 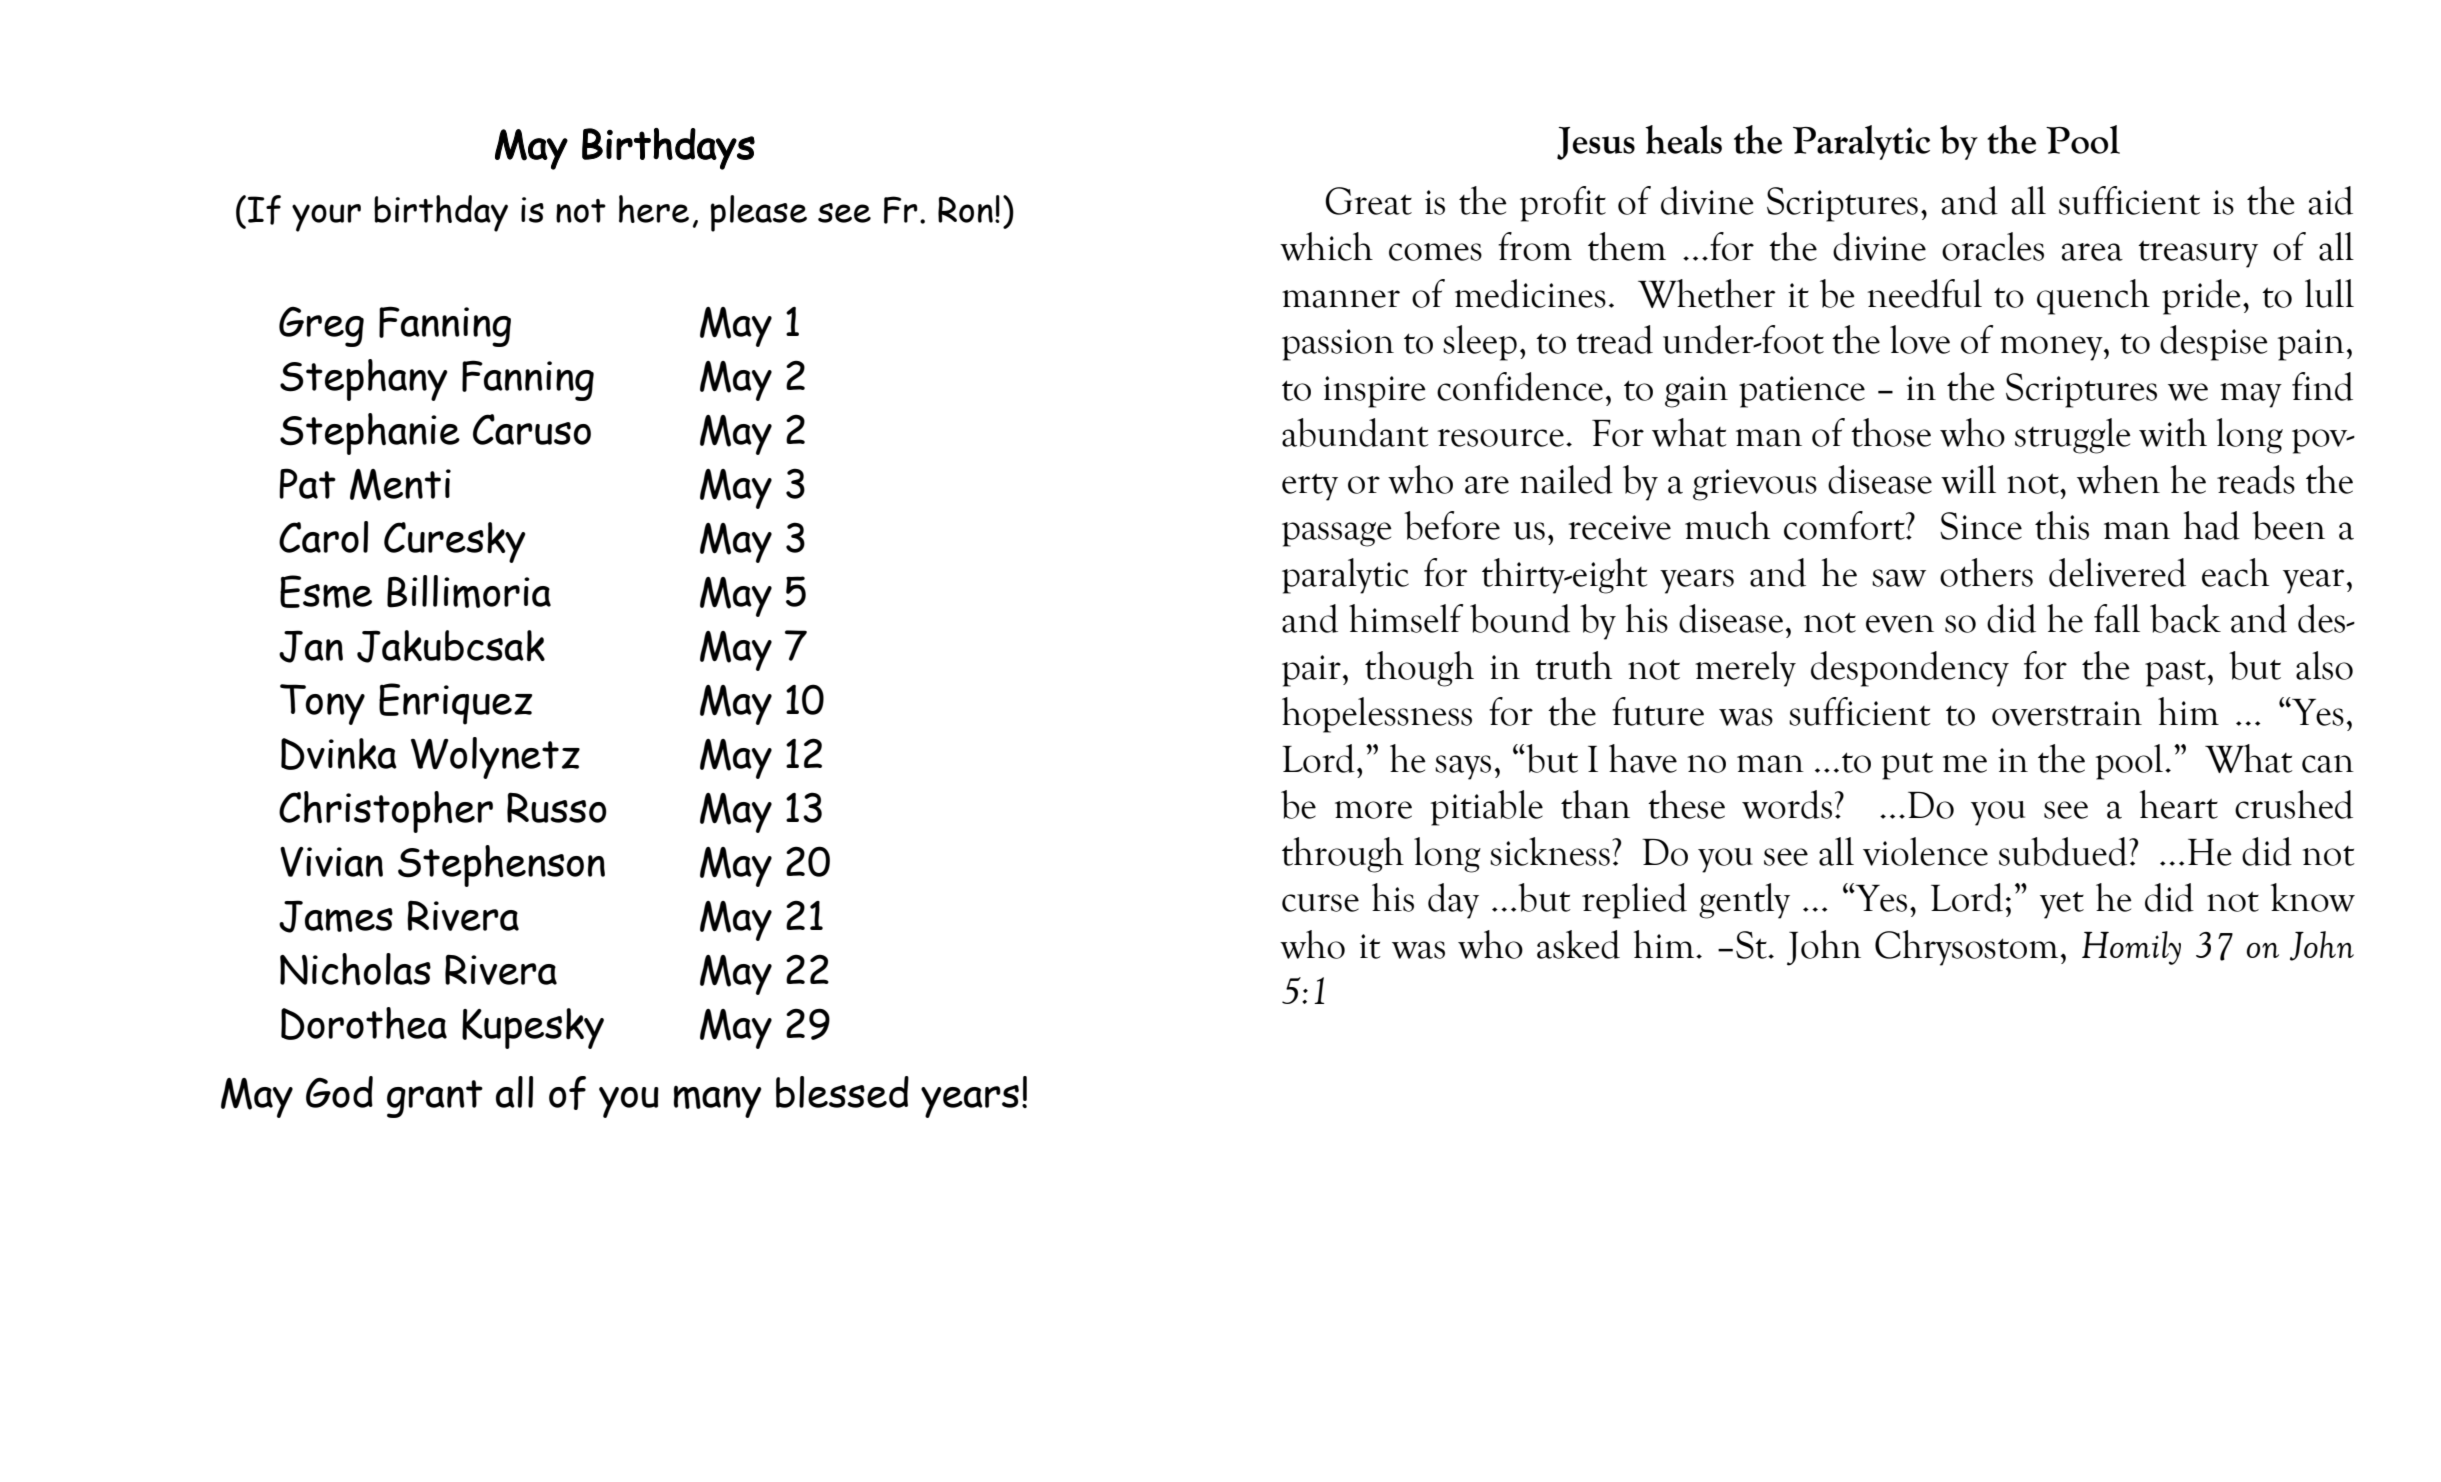 I want to click on Caruso, so click(x=532, y=429).
